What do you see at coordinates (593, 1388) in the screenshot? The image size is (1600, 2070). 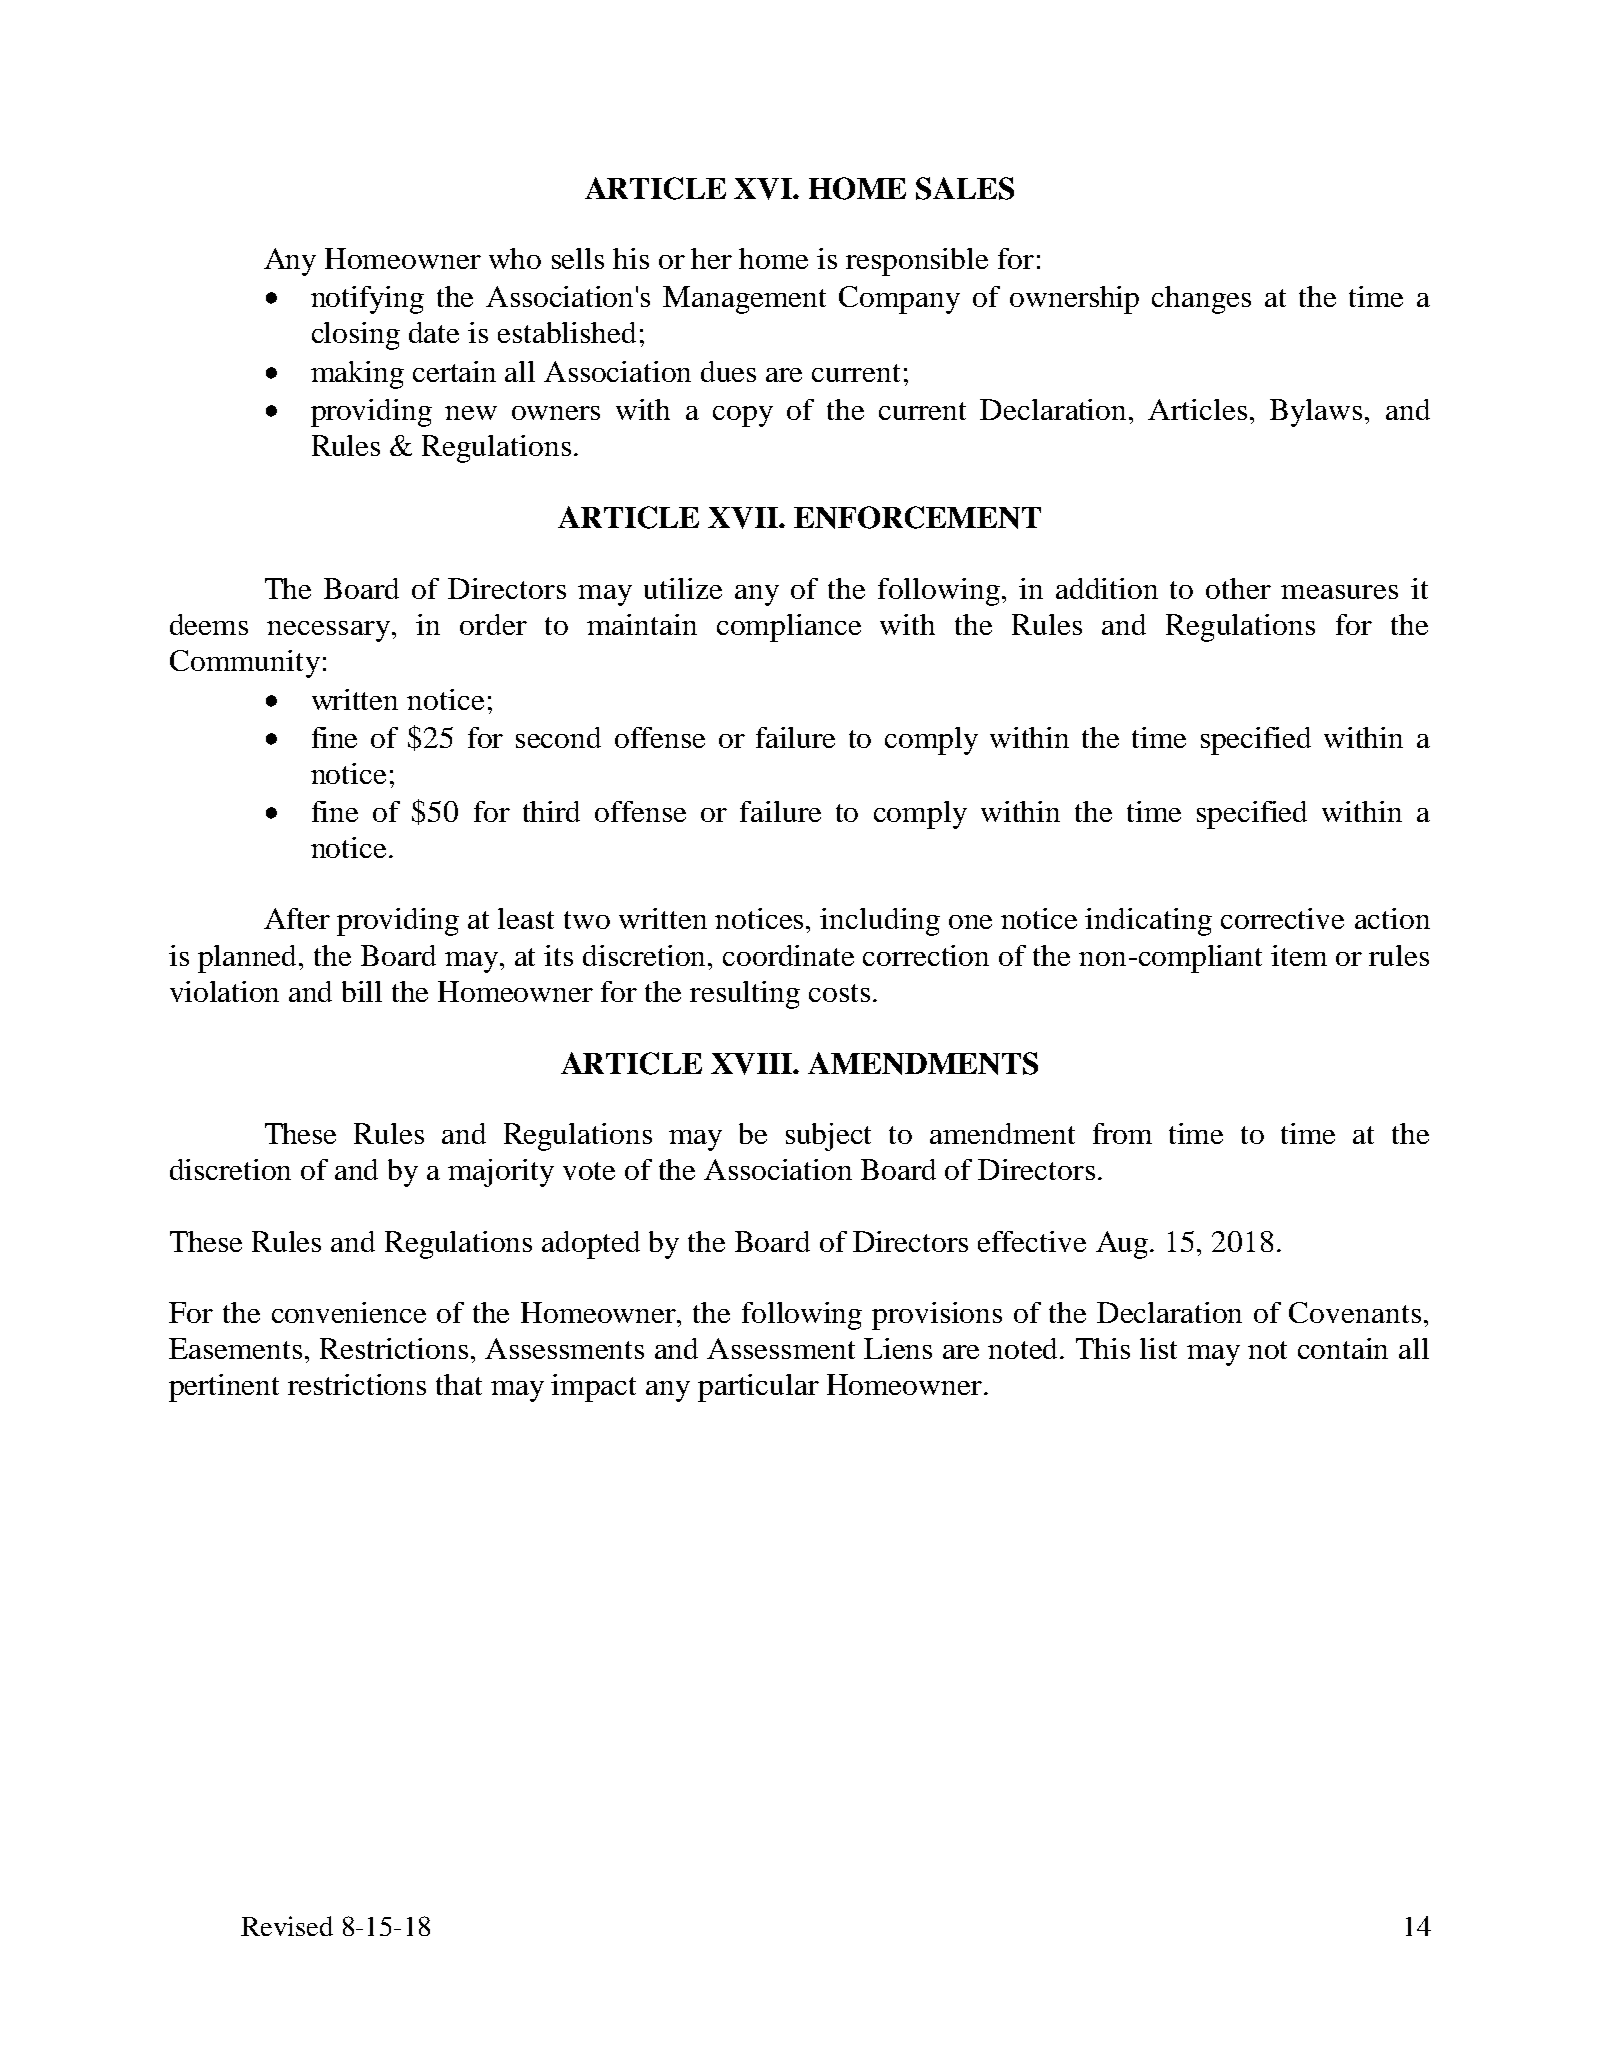 I see `impact` at bounding box center [593, 1388].
